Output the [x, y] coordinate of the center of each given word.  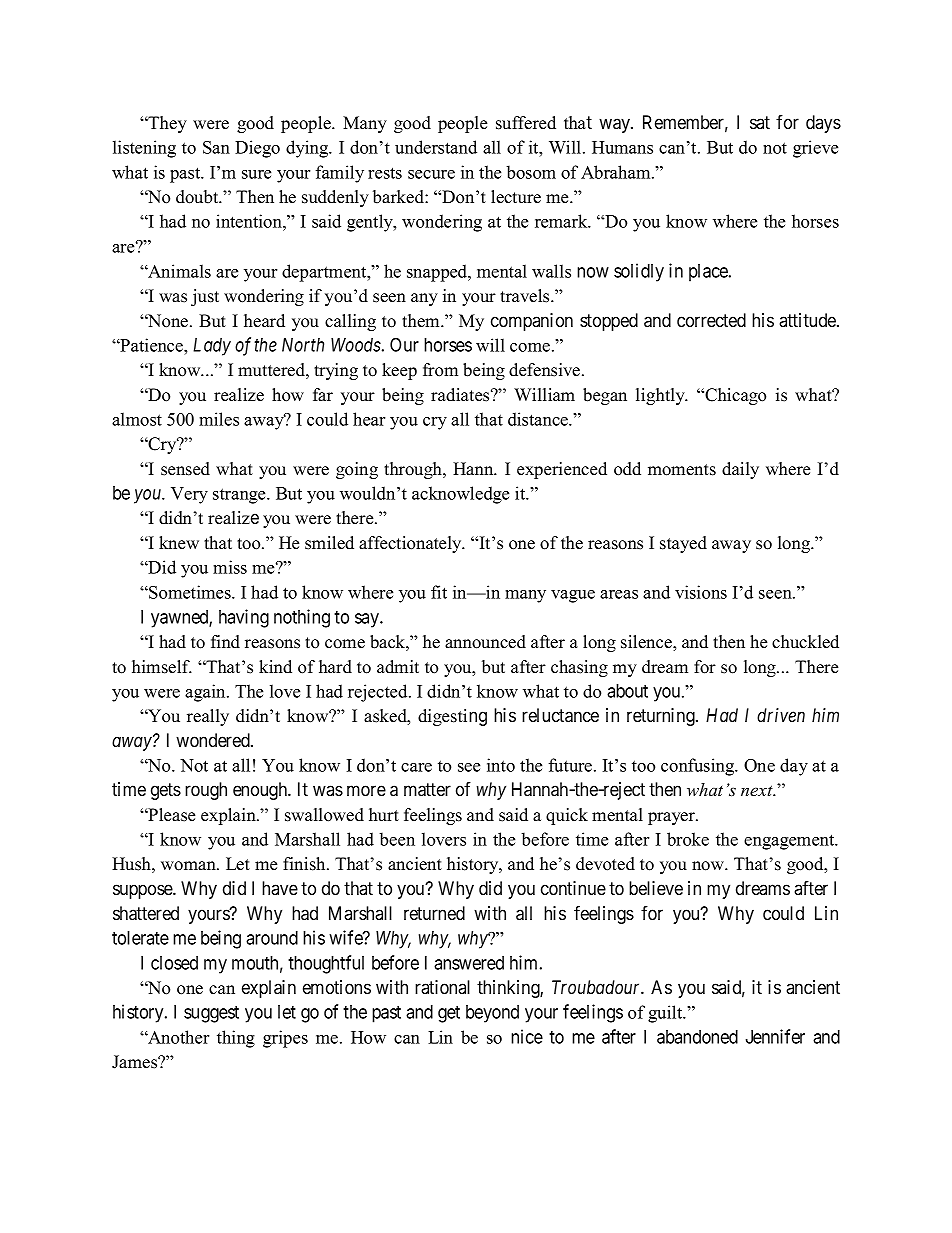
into [501, 765]
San [216, 147]
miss [230, 567]
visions [701, 592]
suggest [211, 1014]
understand [436, 147]
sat [760, 122]
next [758, 791]
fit [439, 592]
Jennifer [775, 1036]
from [440, 370]
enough [261, 791]
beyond [492, 1014]
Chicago [734, 396]
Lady [212, 347]
